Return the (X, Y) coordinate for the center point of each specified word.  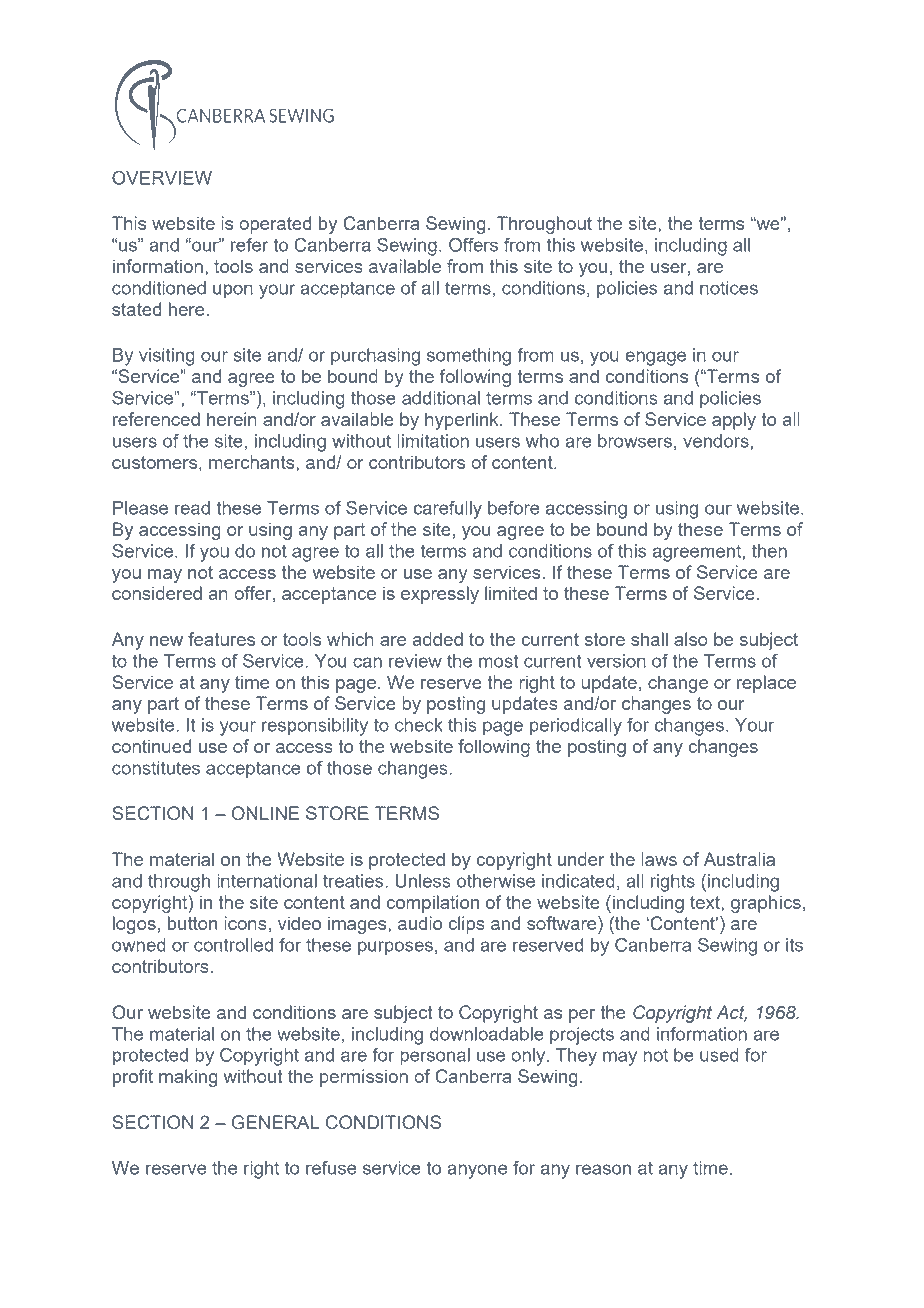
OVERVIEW (162, 178)
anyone (477, 1171)
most (499, 661)
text (706, 902)
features (221, 639)
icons (245, 923)
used (719, 1055)
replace (766, 684)
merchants (253, 462)
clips (466, 925)
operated (275, 225)
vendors (716, 441)
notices (729, 288)
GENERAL (275, 1122)
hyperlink (463, 421)
